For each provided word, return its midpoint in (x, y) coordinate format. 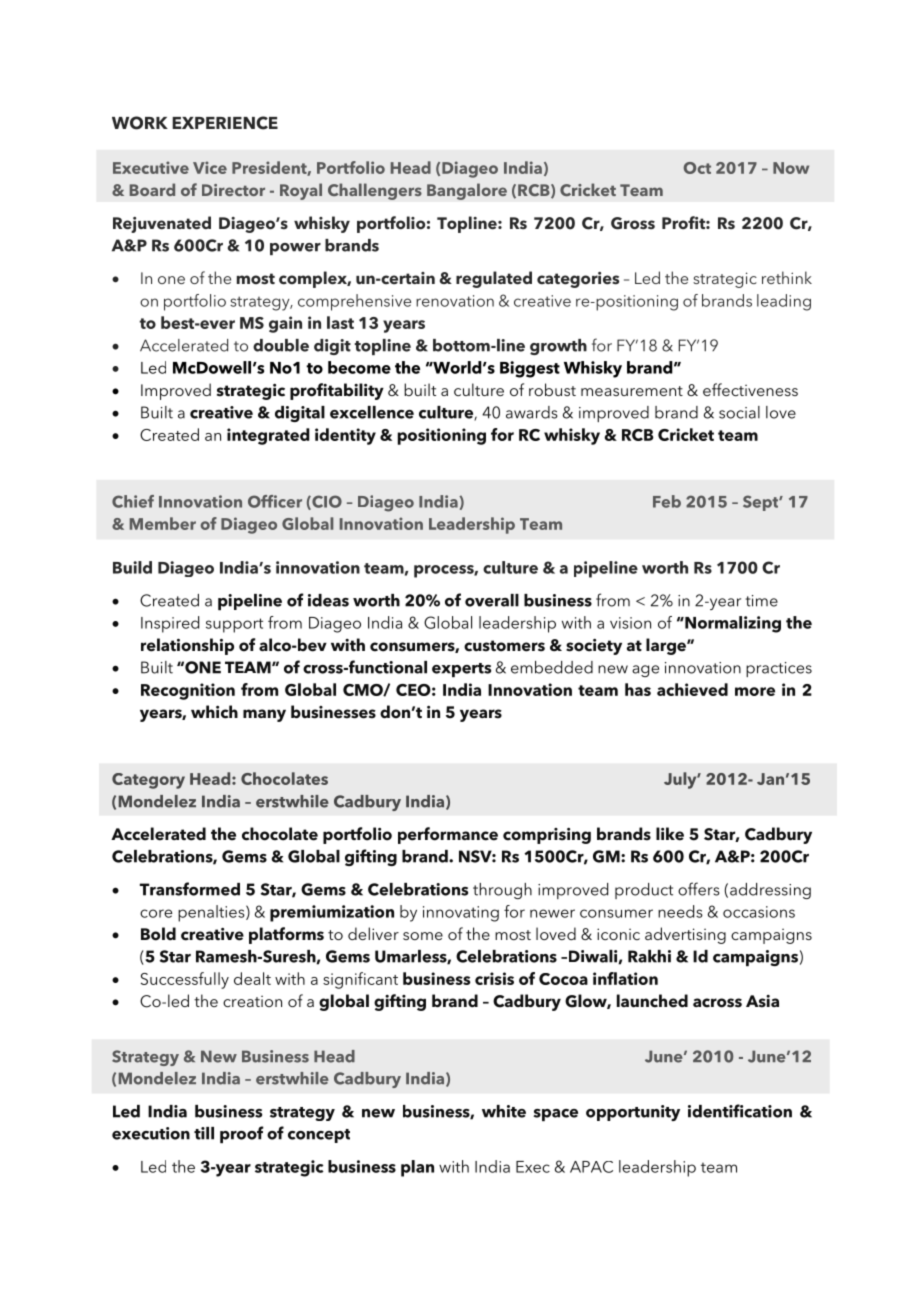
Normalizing (732, 624)
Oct (697, 168)
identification (740, 1111)
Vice (210, 167)
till (204, 1133)
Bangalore (467, 191)
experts (461, 670)
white (504, 1111)
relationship (187, 646)
